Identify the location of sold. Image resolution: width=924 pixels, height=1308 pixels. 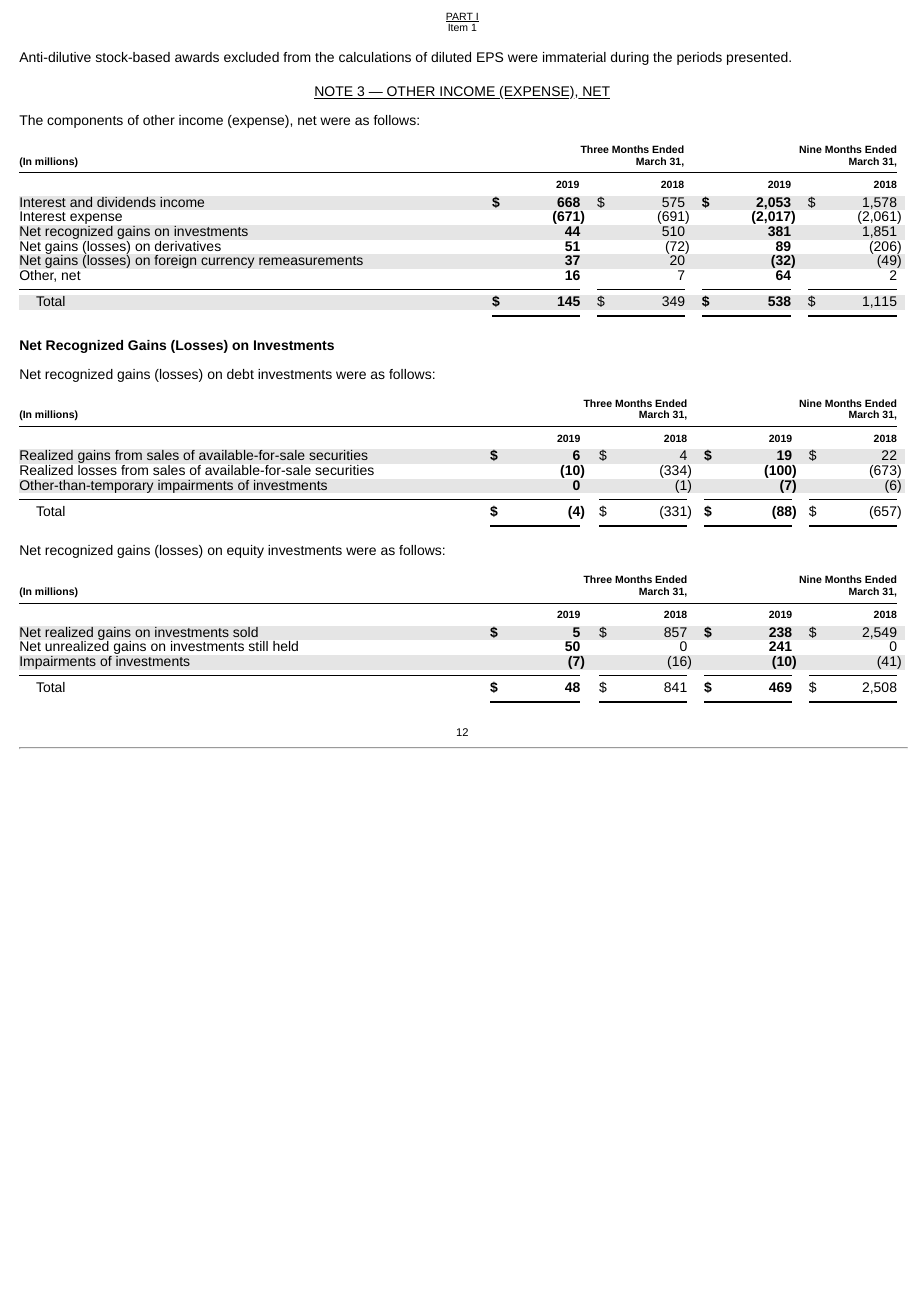
(245, 632).
